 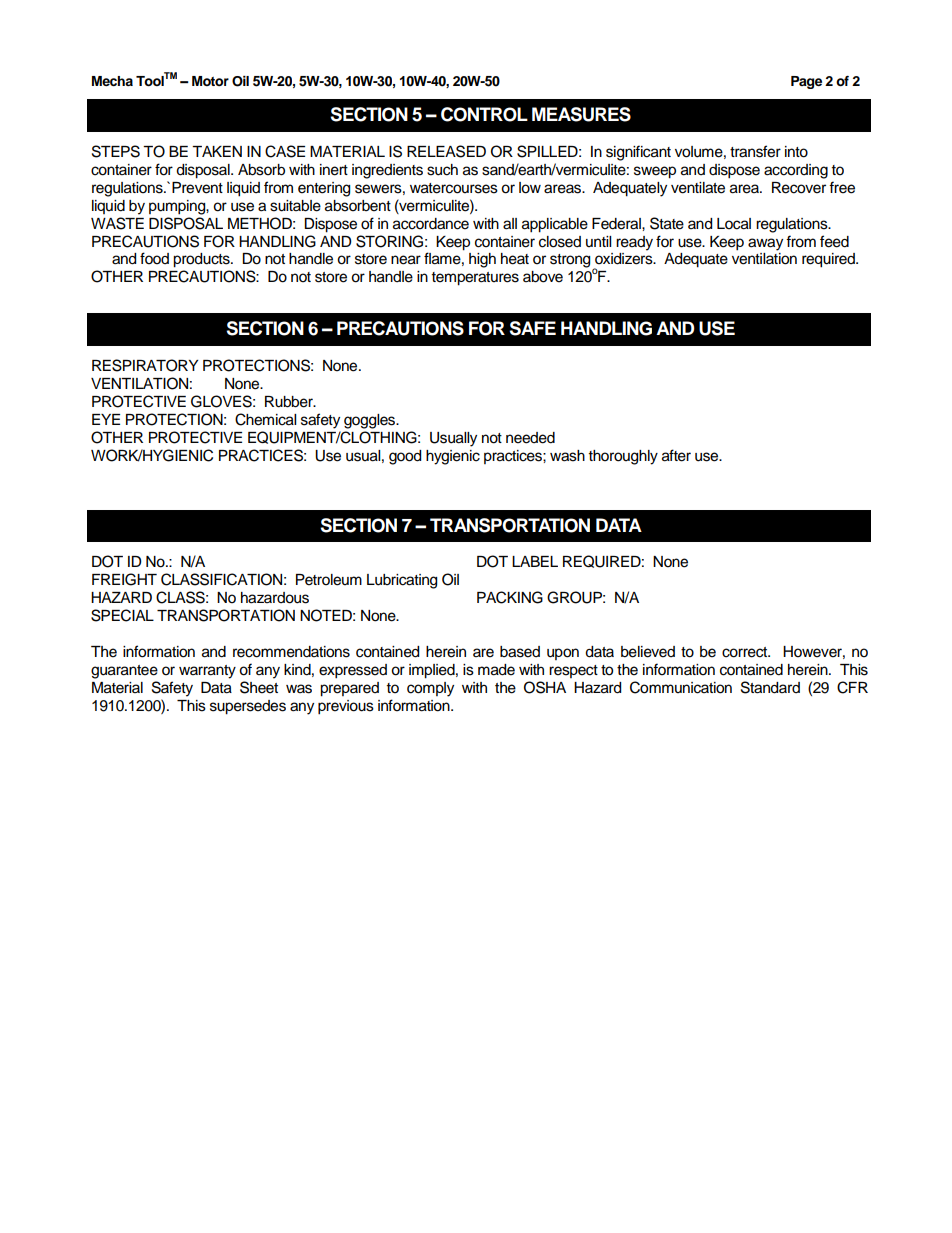 What do you see at coordinates (210, 81) in the page?
I see `Motor` at bounding box center [210, 81].
